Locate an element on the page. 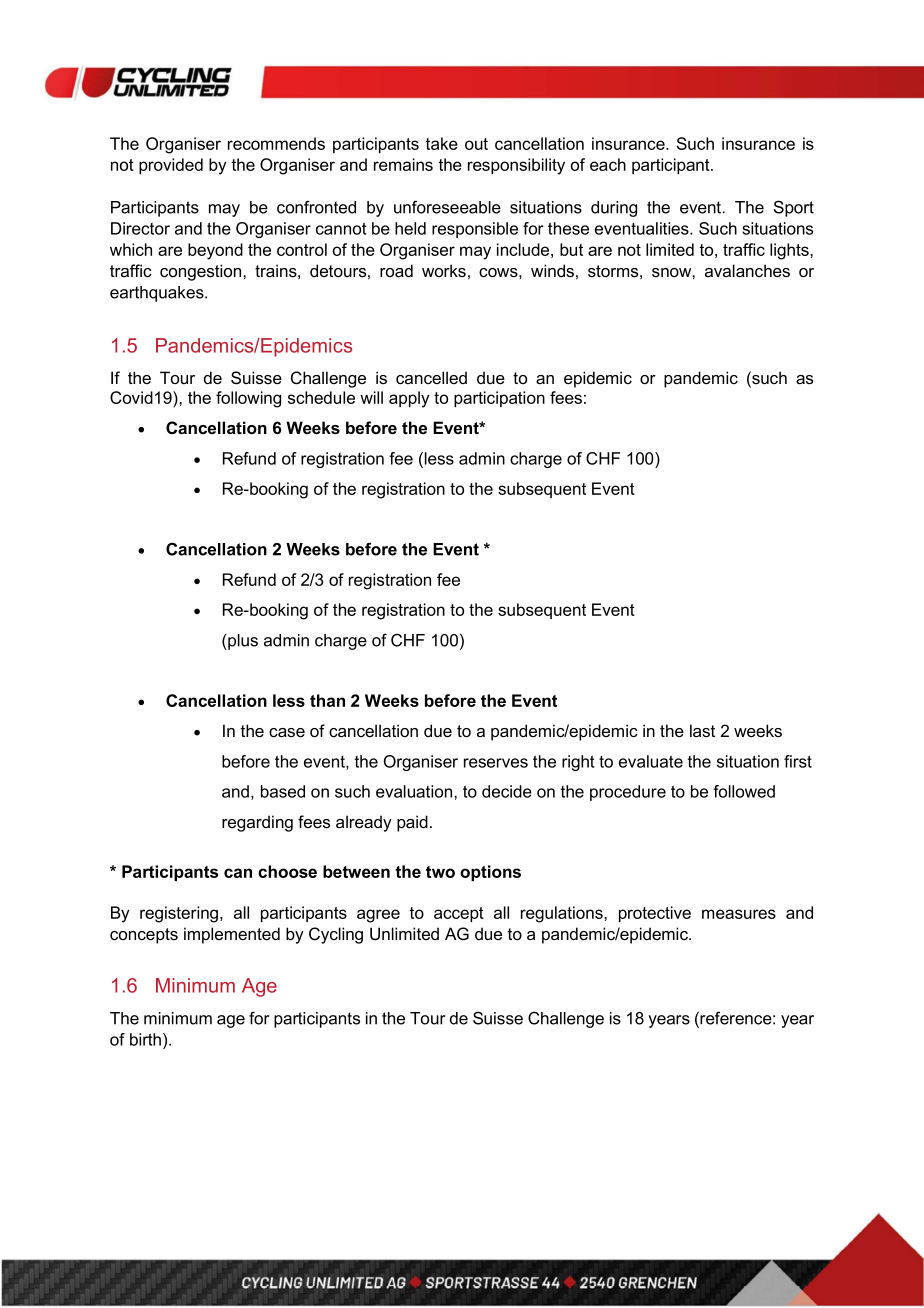  birth is located at coordinates (145, 1039).
